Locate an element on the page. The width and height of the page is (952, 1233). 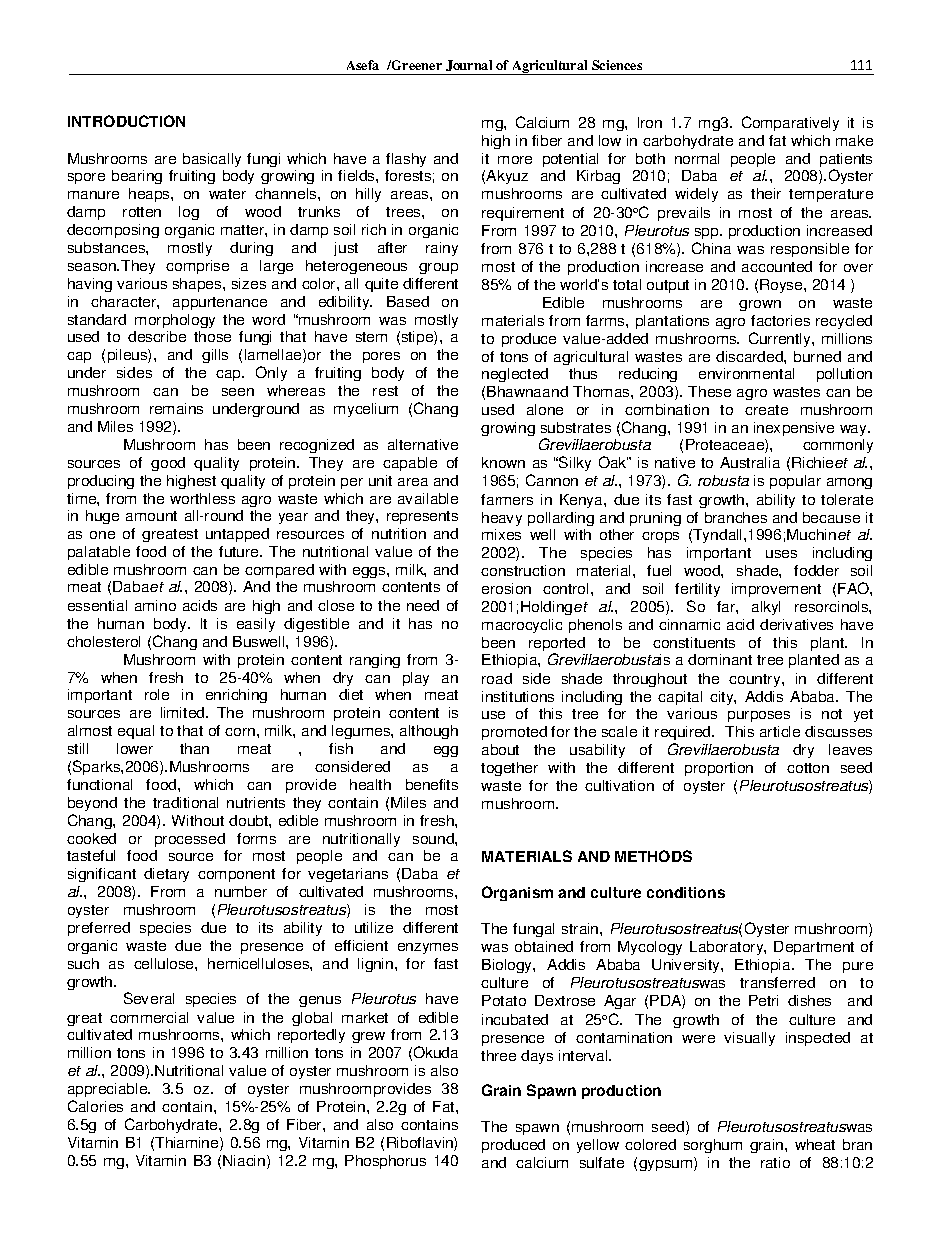
Comparatively is located at coordinates (790, 123).
